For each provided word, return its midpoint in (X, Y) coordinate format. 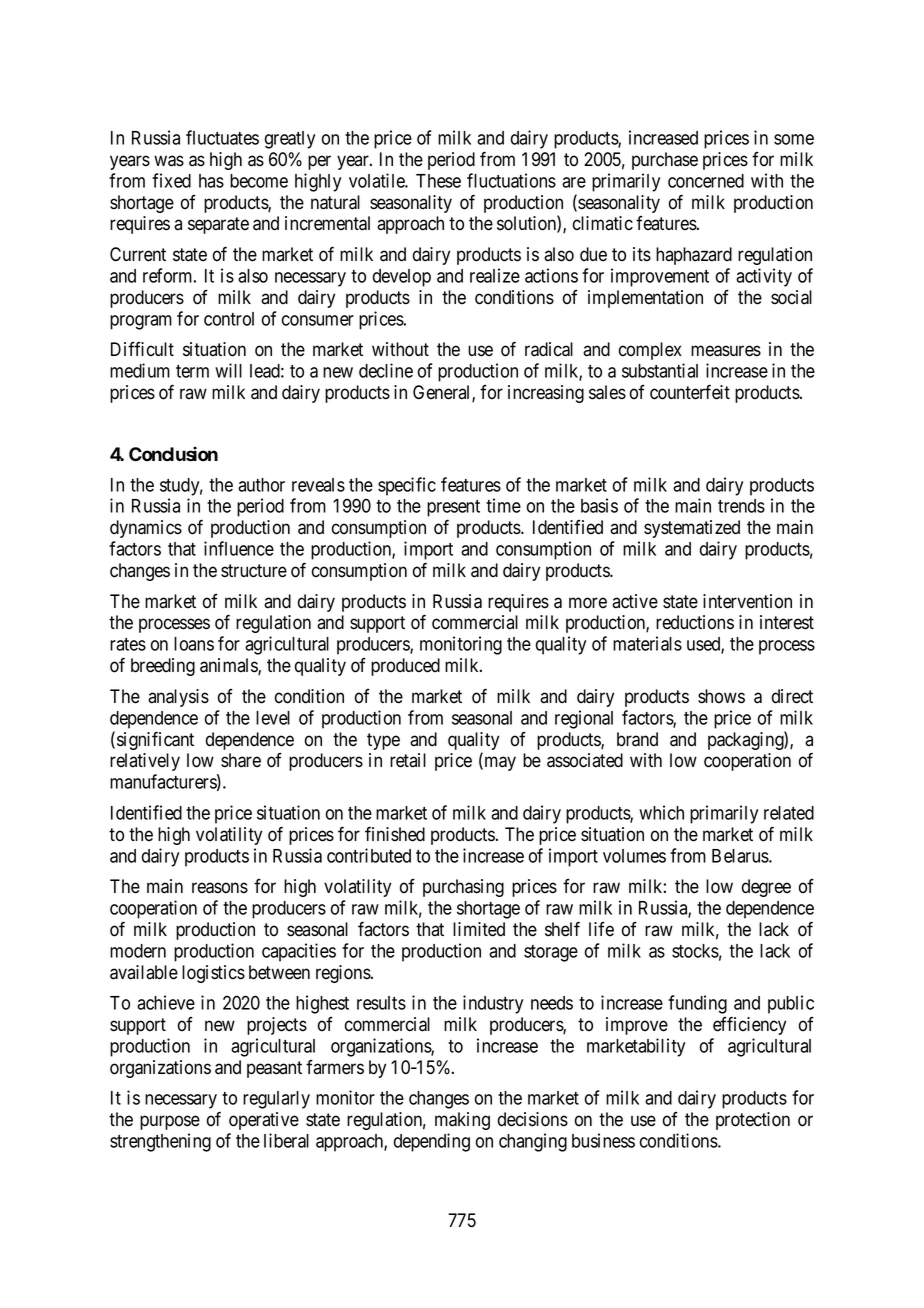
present (453, 508)
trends (741, 506)
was (169, 161)
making (462, 1121)
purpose (170, 1122)
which (661, 812)
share (241, 760)
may (499, 763)
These (438, 181)
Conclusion (173, 454)
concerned (706, 181)
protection (753, 1121)
